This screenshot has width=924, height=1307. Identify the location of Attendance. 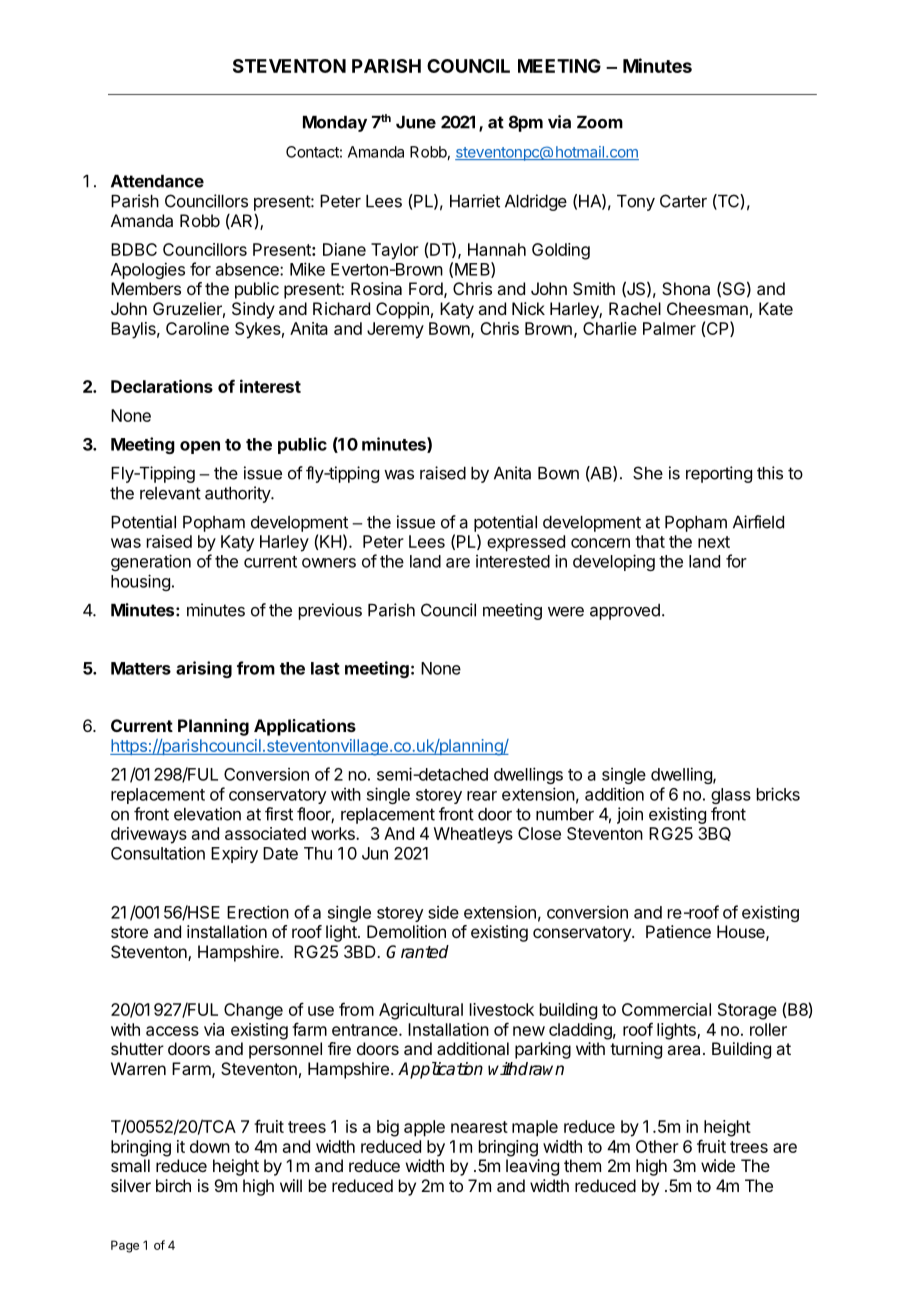
(157, 181).
